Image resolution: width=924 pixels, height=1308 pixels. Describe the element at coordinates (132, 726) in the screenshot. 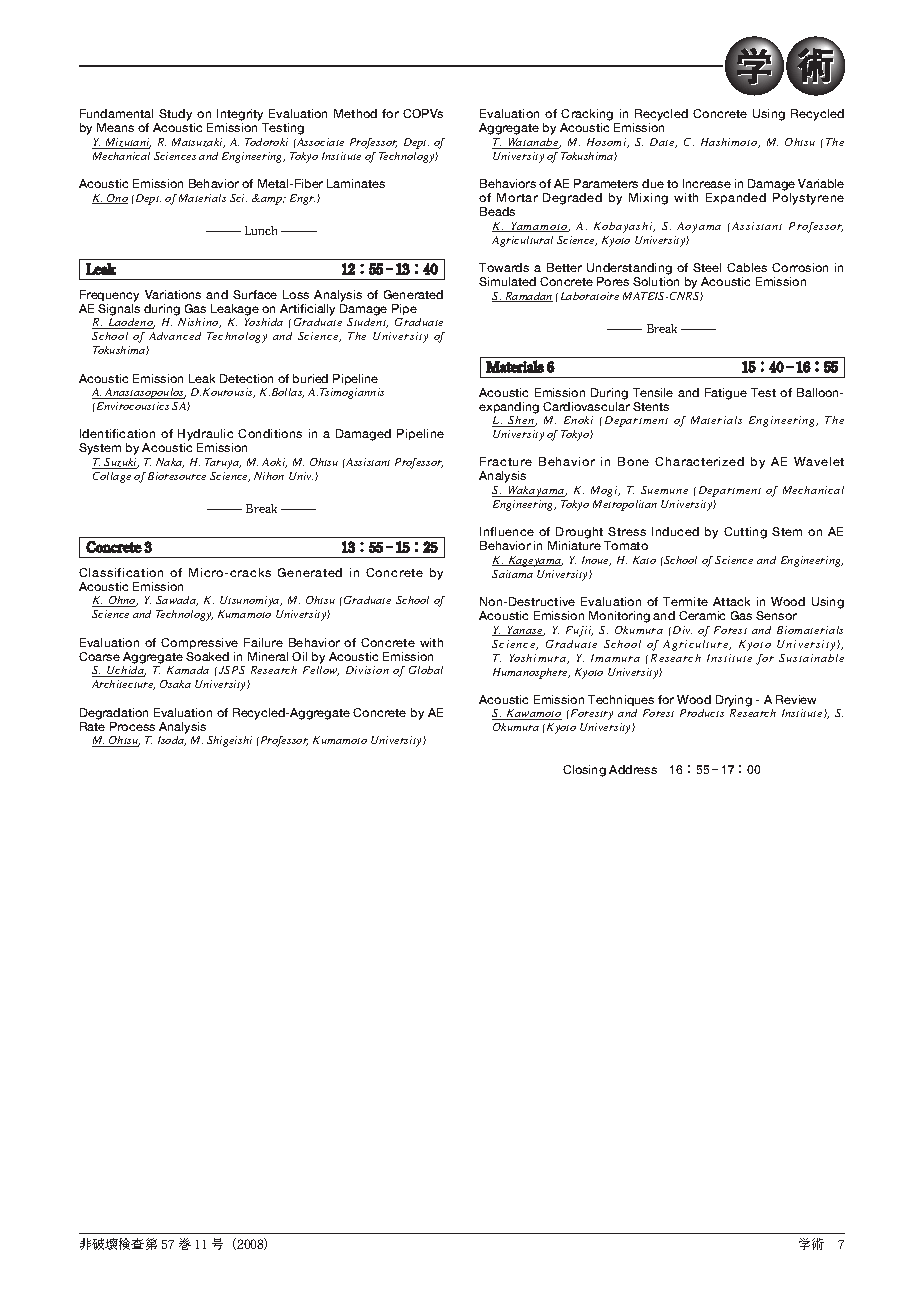

I see `Process` at that location.
